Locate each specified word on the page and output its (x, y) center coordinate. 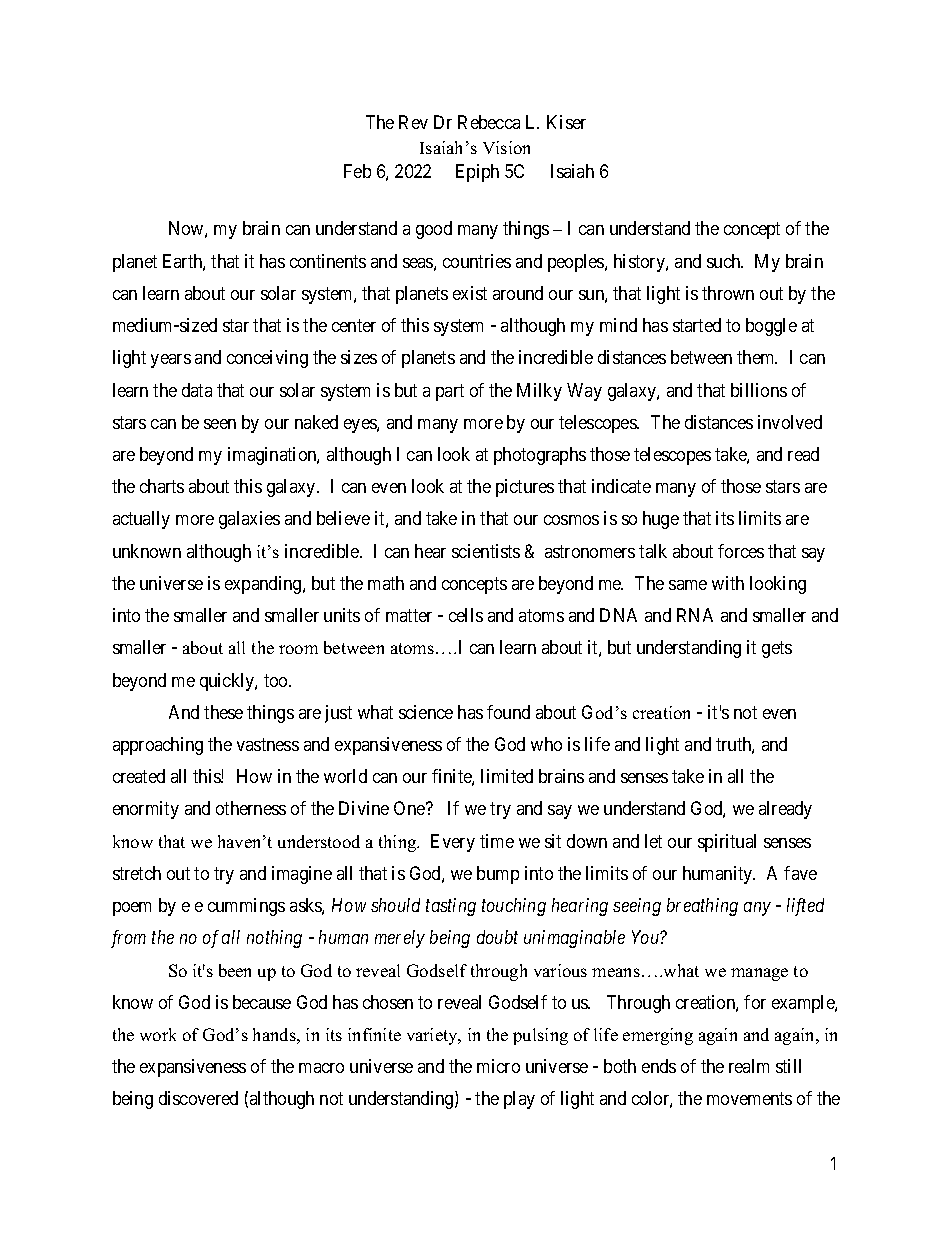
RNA (695, 615)
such (725, 261)
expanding (264, 585)
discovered (198, 1098)
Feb (357, 171)
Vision (506, 147)
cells (466, 615)
